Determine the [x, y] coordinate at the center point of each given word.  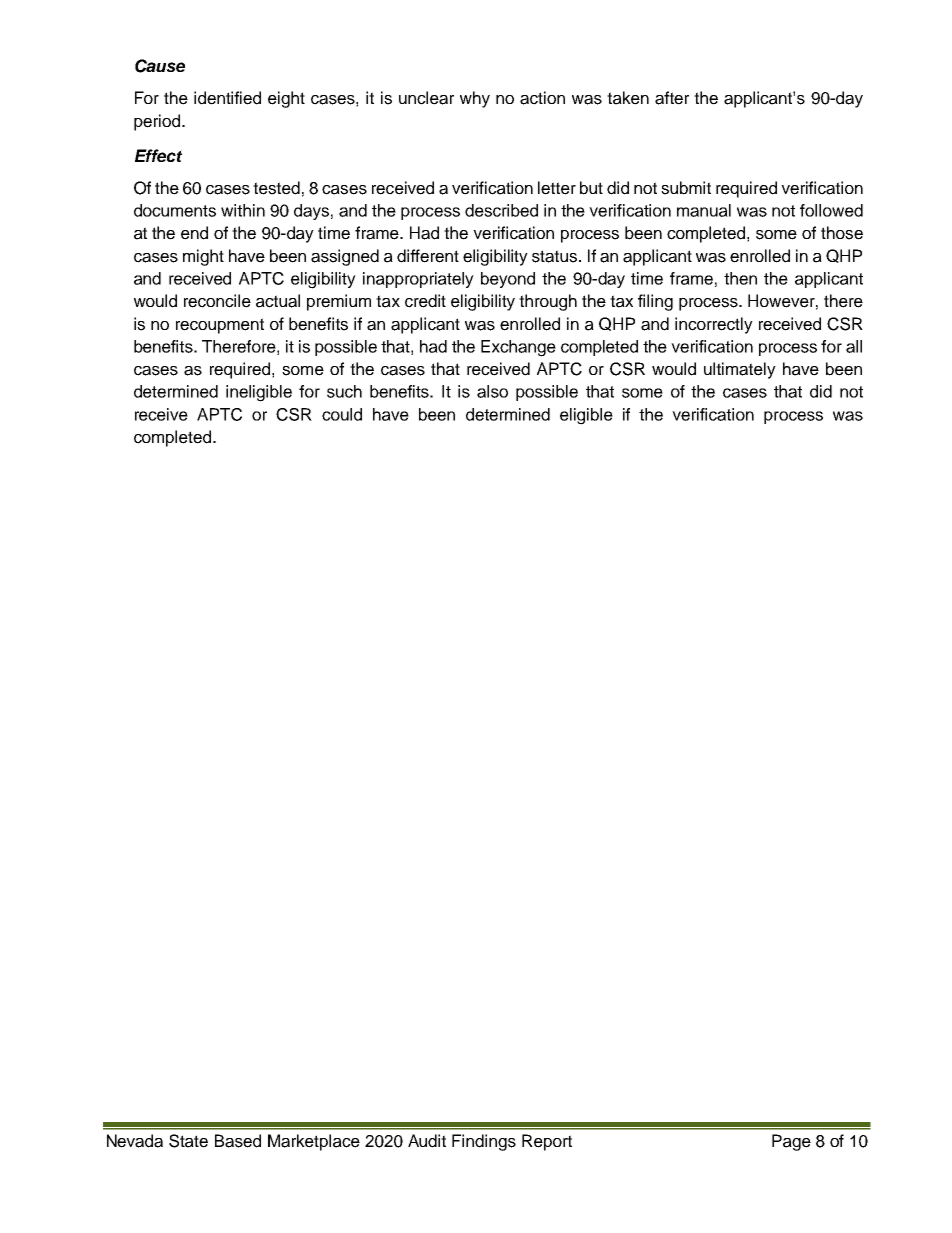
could [342, 414]
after [672, 98]
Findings [484, 1142]
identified [227, 98]
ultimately [740, 370]
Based [238, 1141]
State [188, 1141]
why [475, 99]
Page [791, 1142]
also [492, 391]
